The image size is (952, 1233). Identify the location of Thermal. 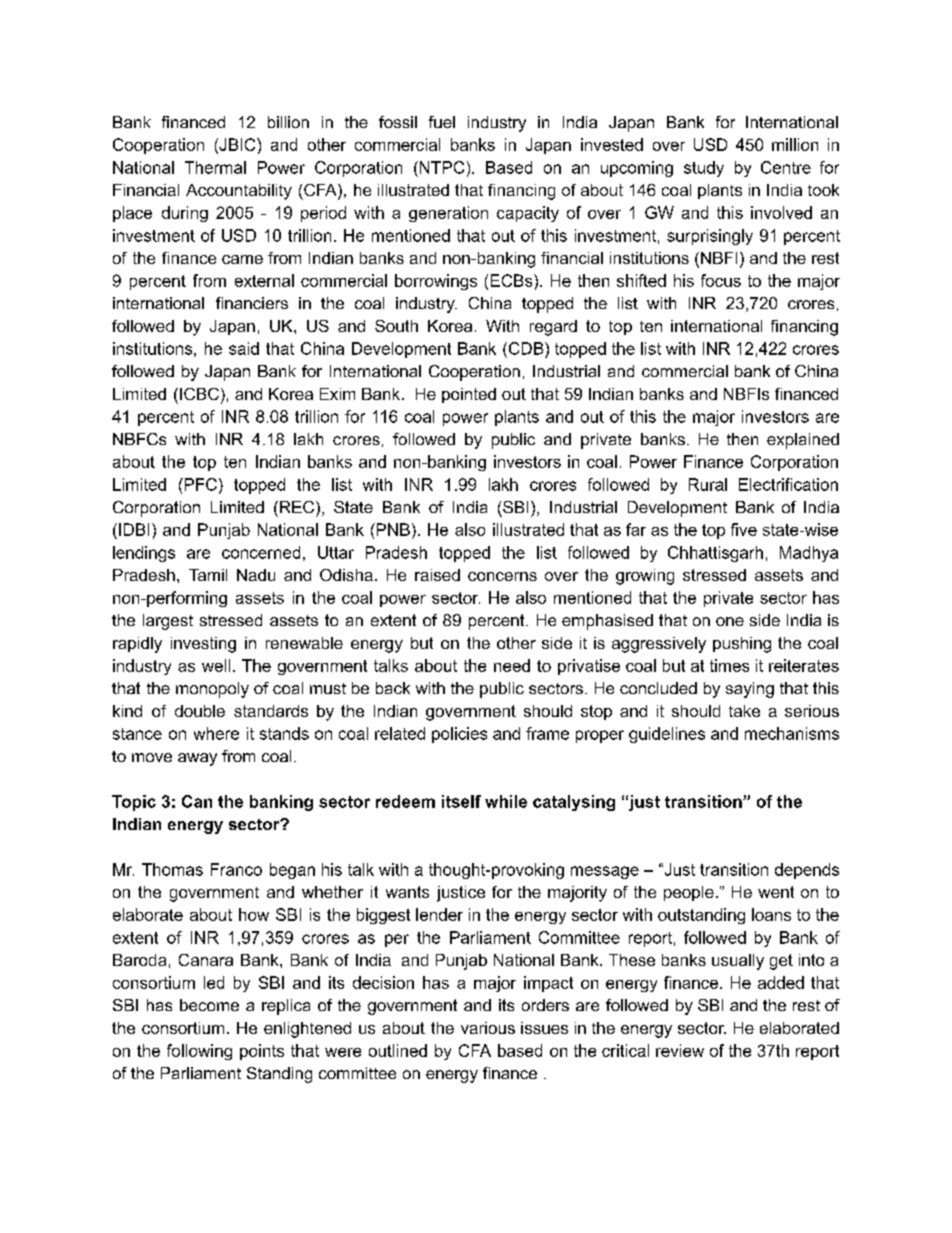
(215, 167).
